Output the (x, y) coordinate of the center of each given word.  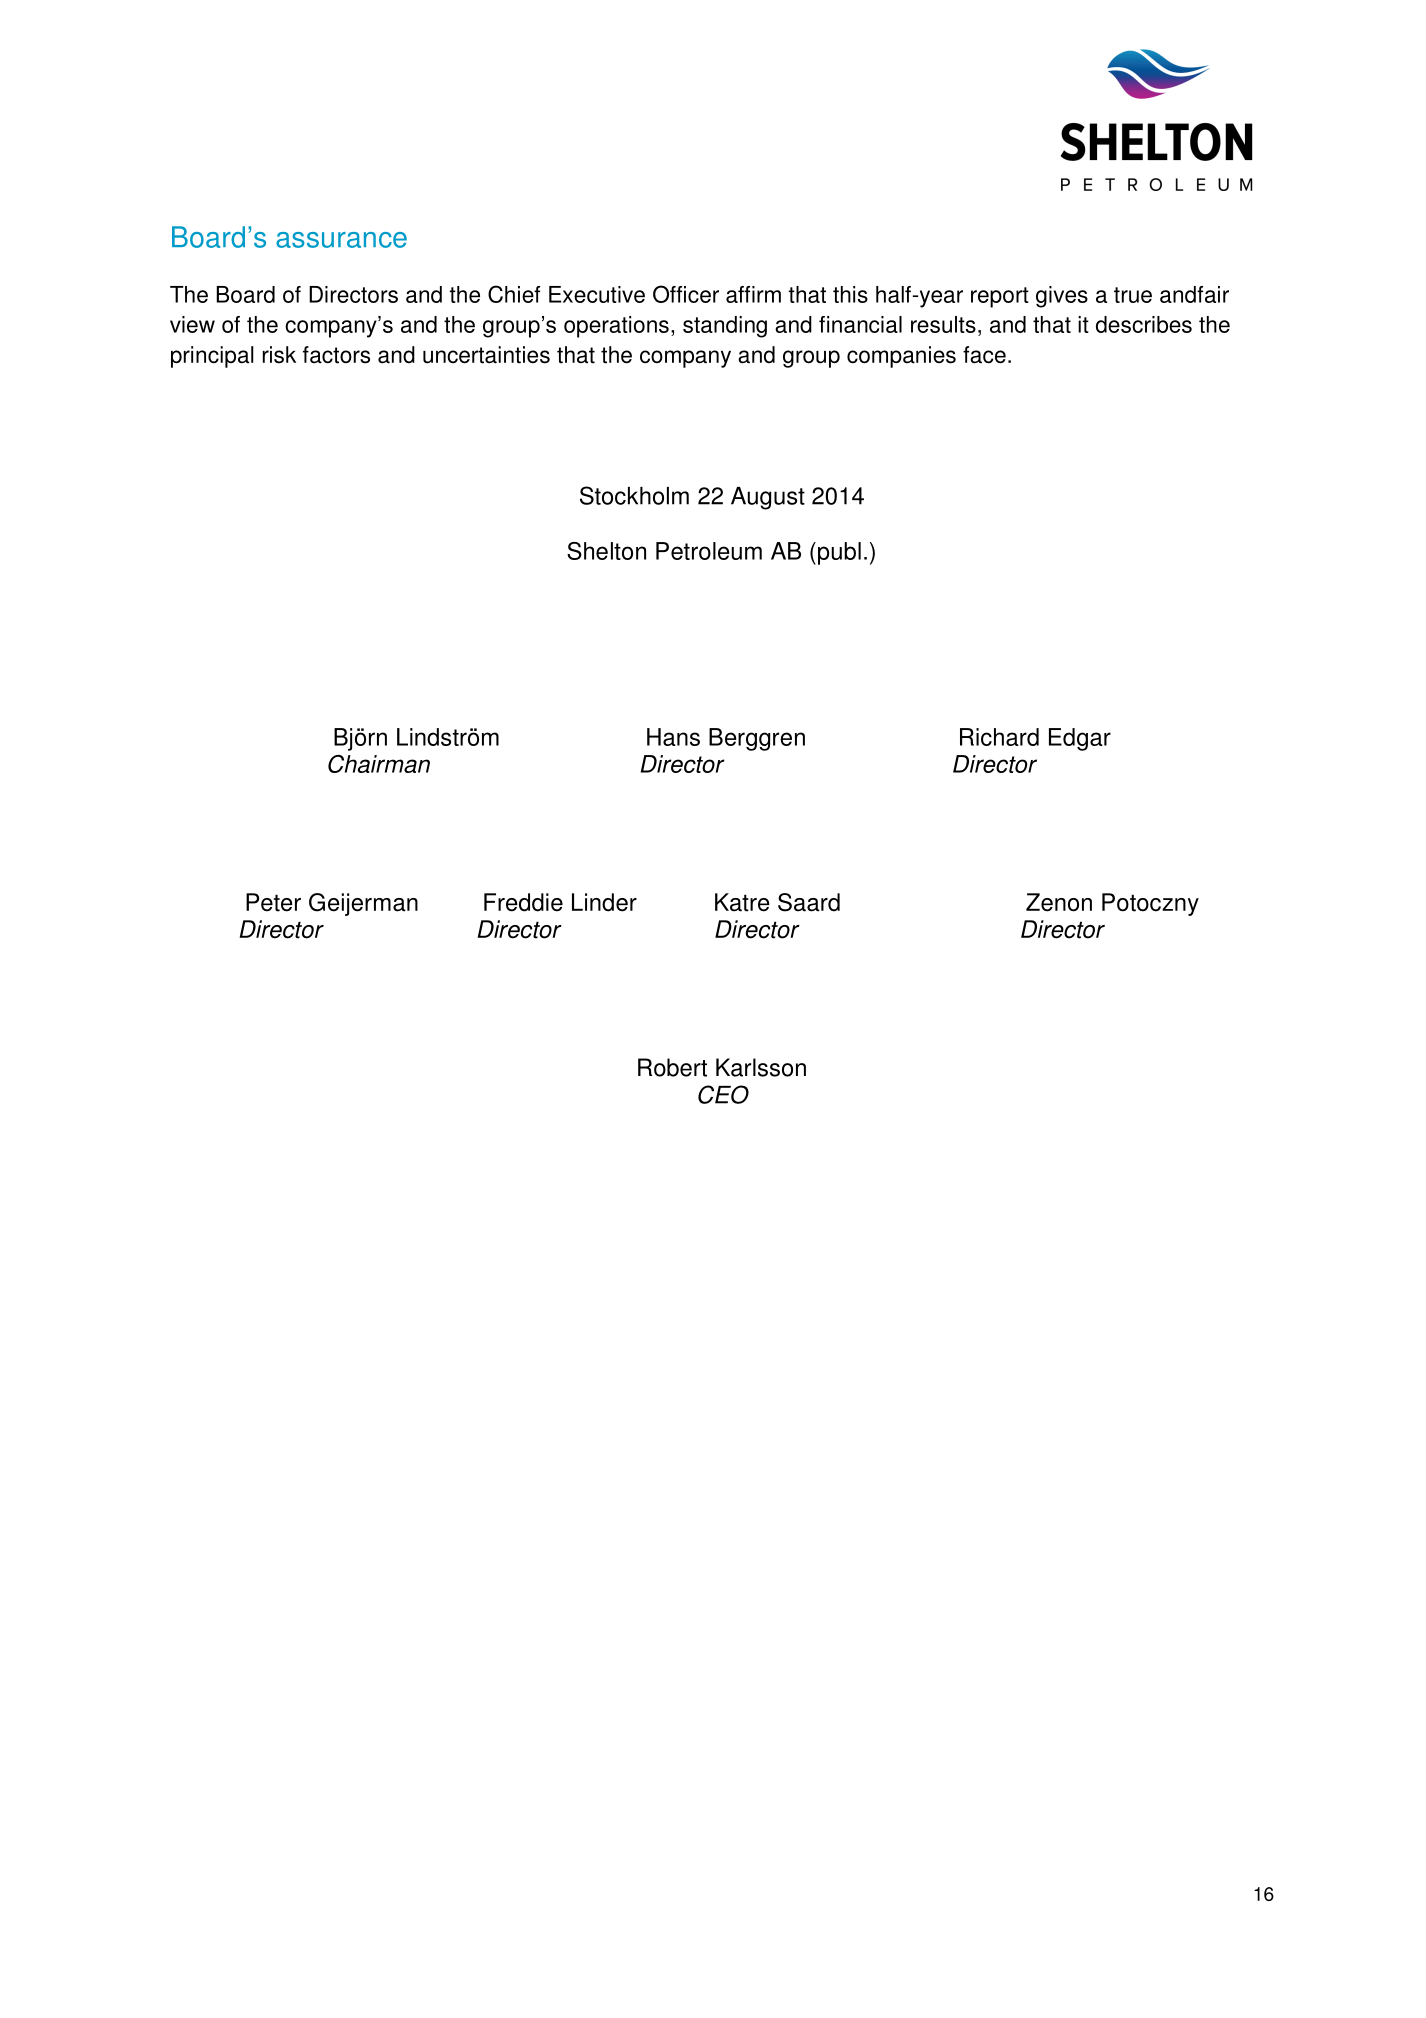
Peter (273, 902)
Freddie (523, 902)
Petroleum (709, 551)
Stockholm (634, 495)
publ (839, 553)
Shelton (606, 551)
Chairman (379, 764)
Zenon (1059, 902)
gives (1062, 297)
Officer (686, 294)
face (984, 355)
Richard (999, 737)
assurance (341, 240)
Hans (673, 737)
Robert (672, 1067)
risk (279, 355)
